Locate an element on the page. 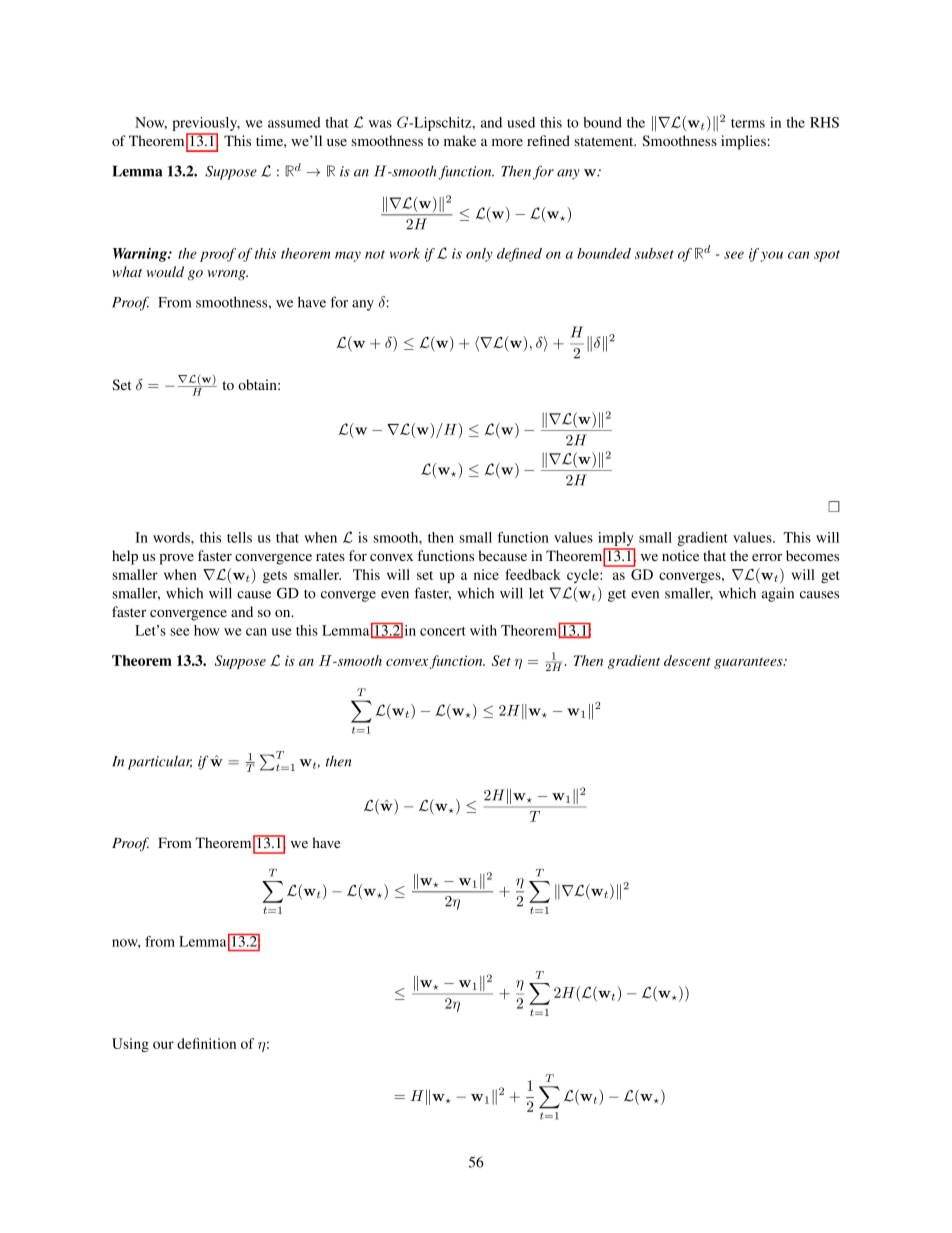  with is located at coordinates (483, 630).
